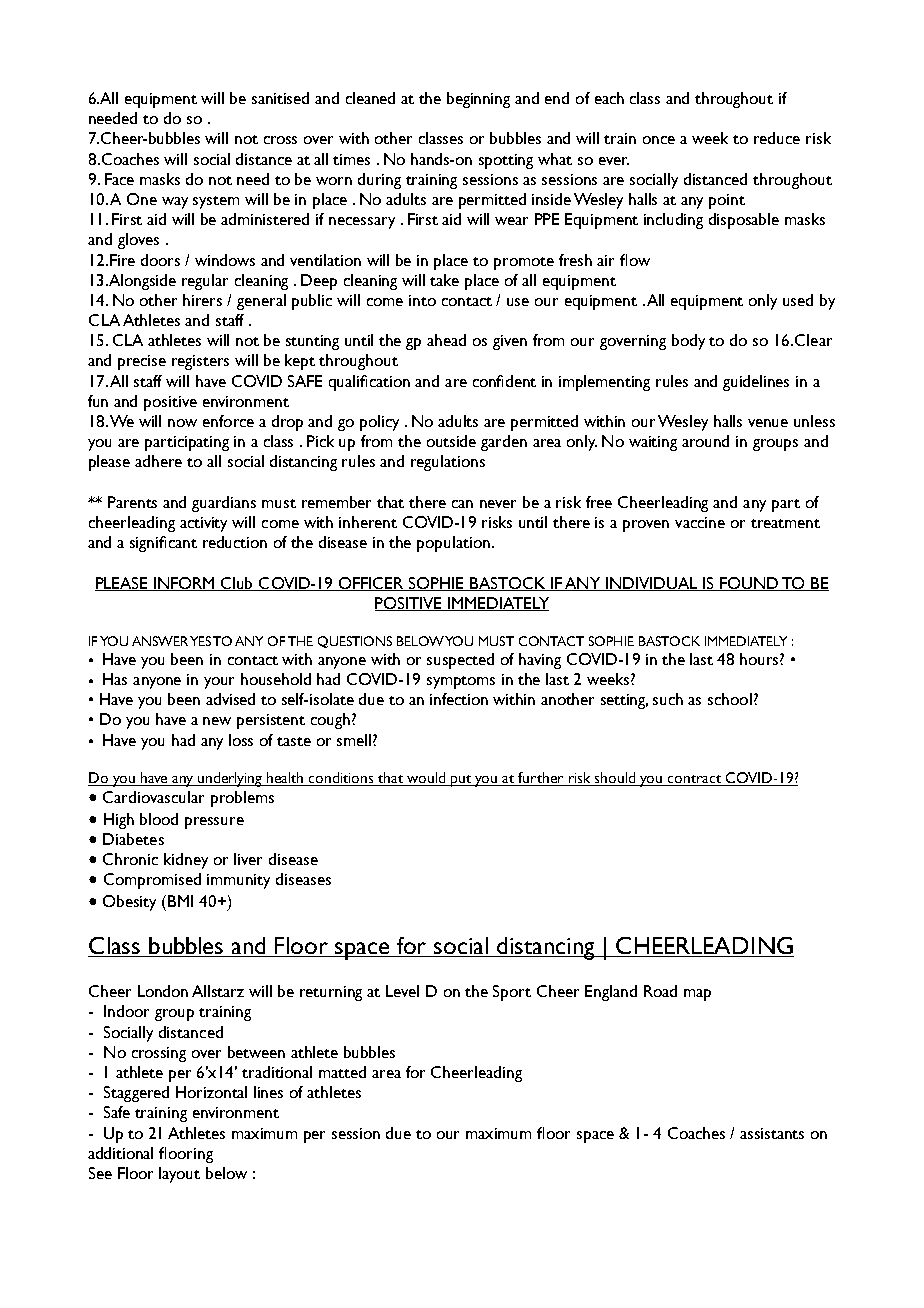 The height and width of the screenshot is (1308, 924). I want to click on suspected, so click(460, 661).
